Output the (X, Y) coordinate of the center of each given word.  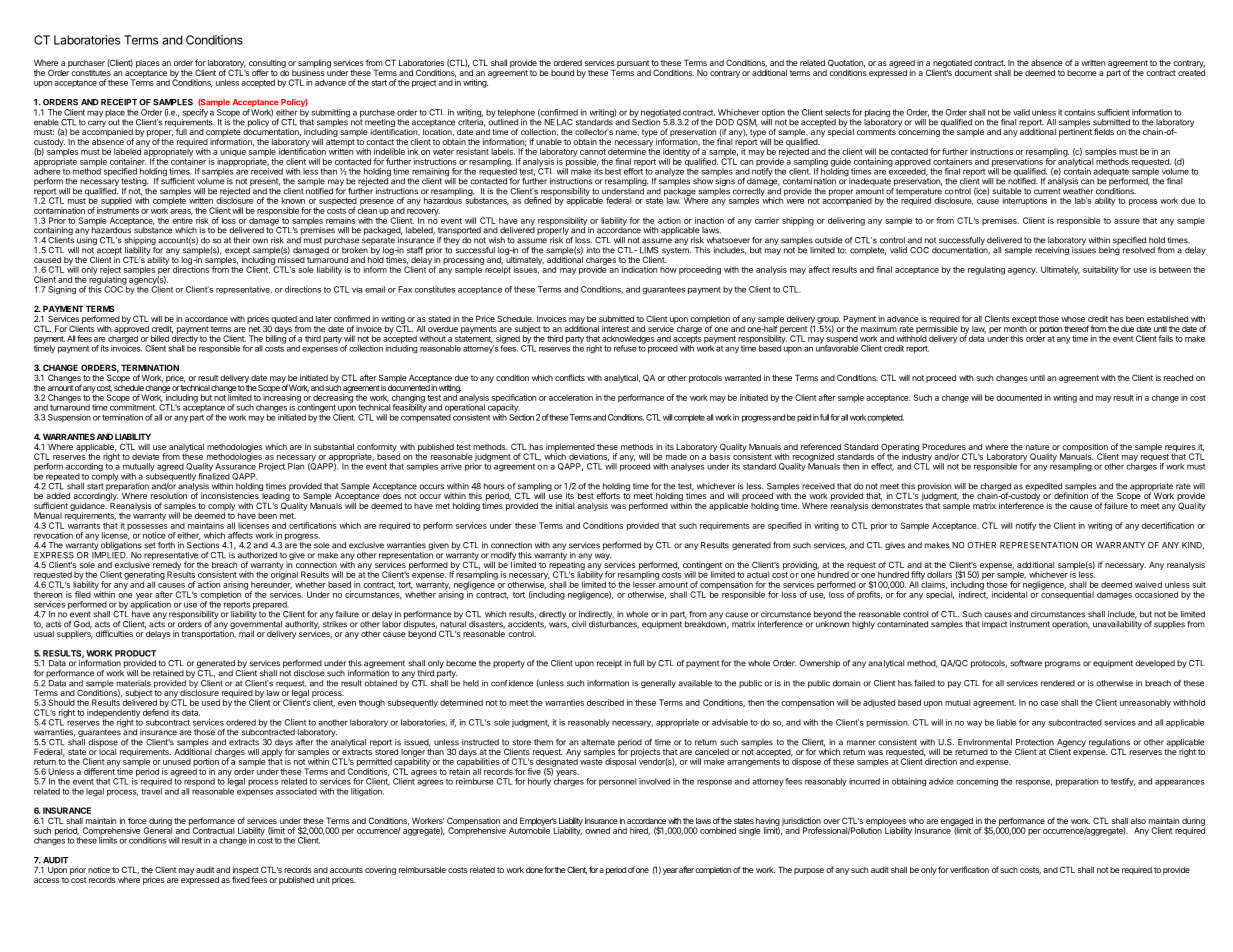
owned (597, 830)
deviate (146, 456)
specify (195, 114)
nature (1038, 447)
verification (969, 869)
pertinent (1075, 131)
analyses (688, 467)
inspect (246, 871)
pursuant (632, 65)
